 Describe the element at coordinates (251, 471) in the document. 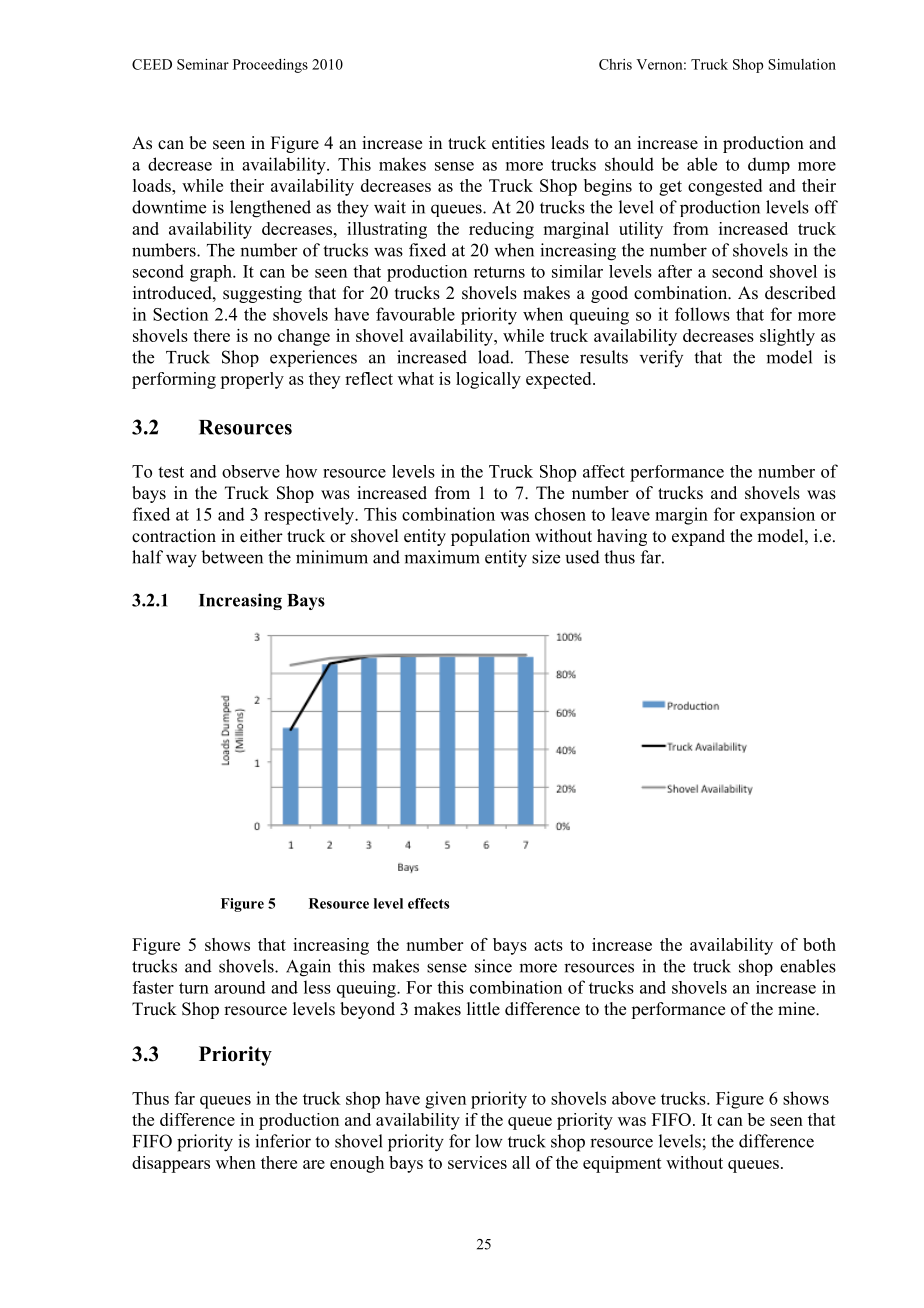

I see `observe` at that location.
